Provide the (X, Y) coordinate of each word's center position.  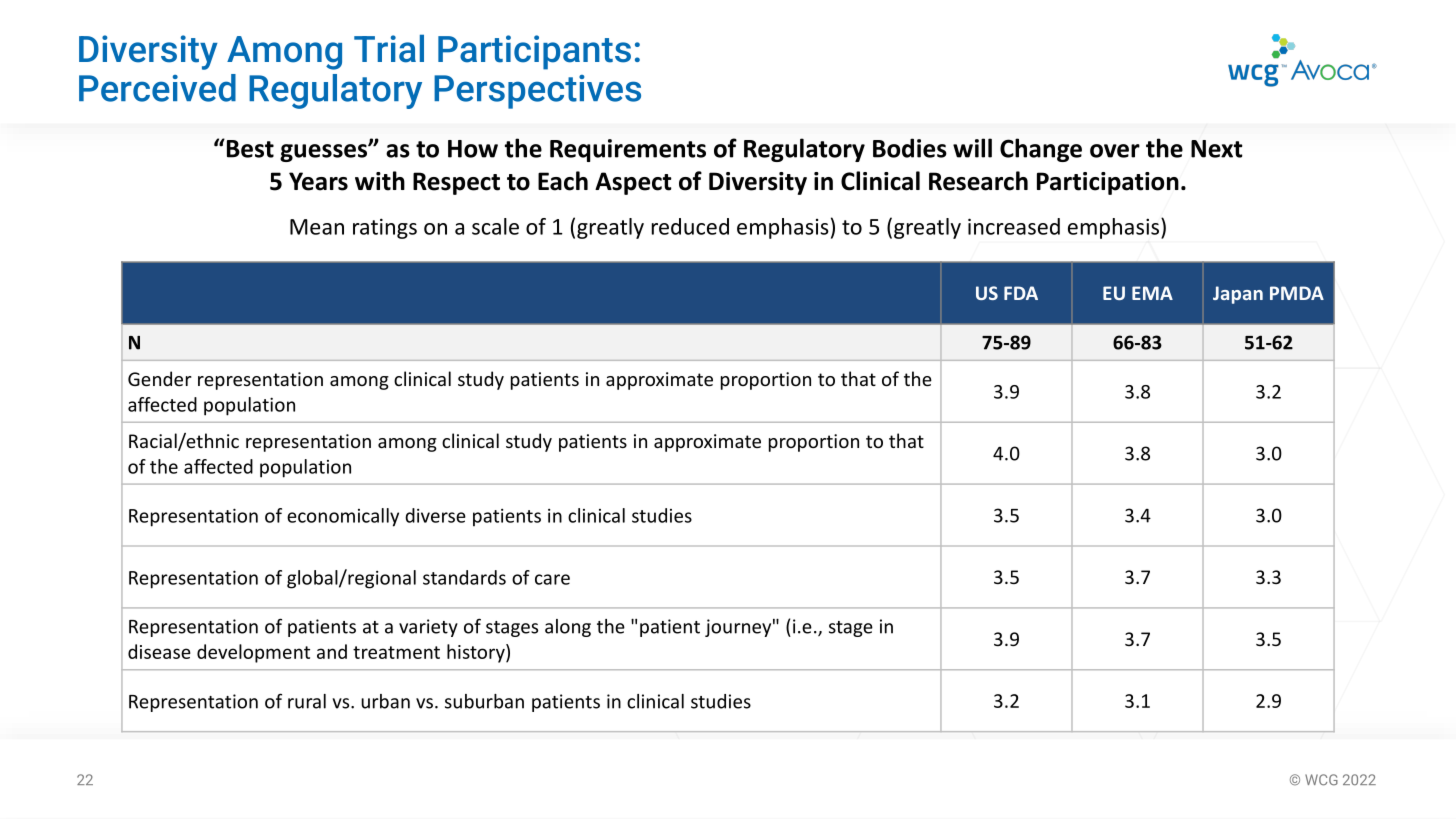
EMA (1152, 293)
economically (343, 517)
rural (307, 701)
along (568, 628)
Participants (534, 52)
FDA (1021, 293)
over (1115, 151)
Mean (317, 227)
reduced (690, 226)
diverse (435, 515)
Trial (389, 48)
